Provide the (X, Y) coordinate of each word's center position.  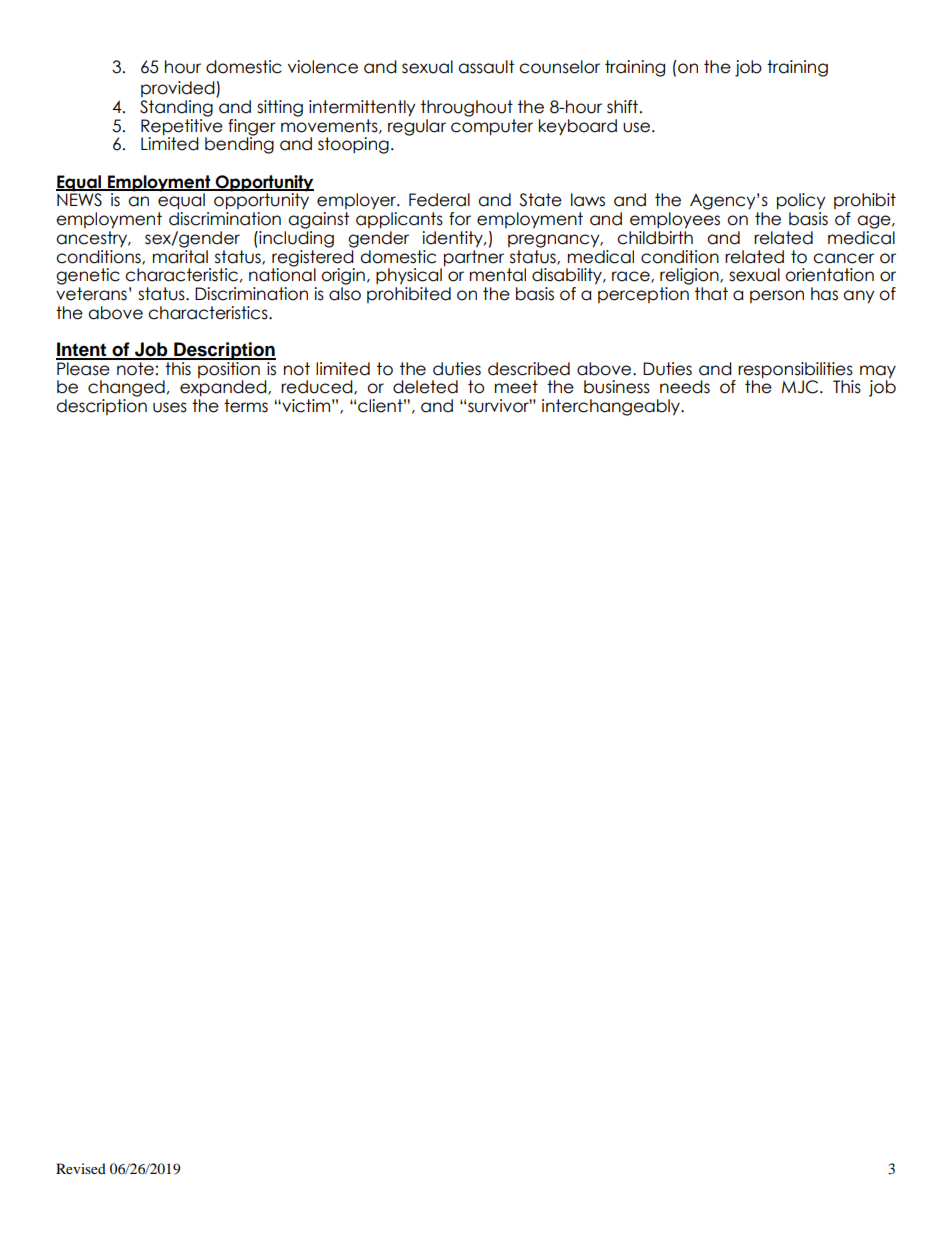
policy (801, 201)
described (529, 369)
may (878, 372)
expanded (224, 388)
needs (685, 387)
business (617, 387)
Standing (176, 108)
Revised (81, 1168)
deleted (425, 387)
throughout (467, 108)
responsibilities (795, 370)
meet (516, 387)
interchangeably (612, 407)
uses (170, 407)
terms (246, 406)
